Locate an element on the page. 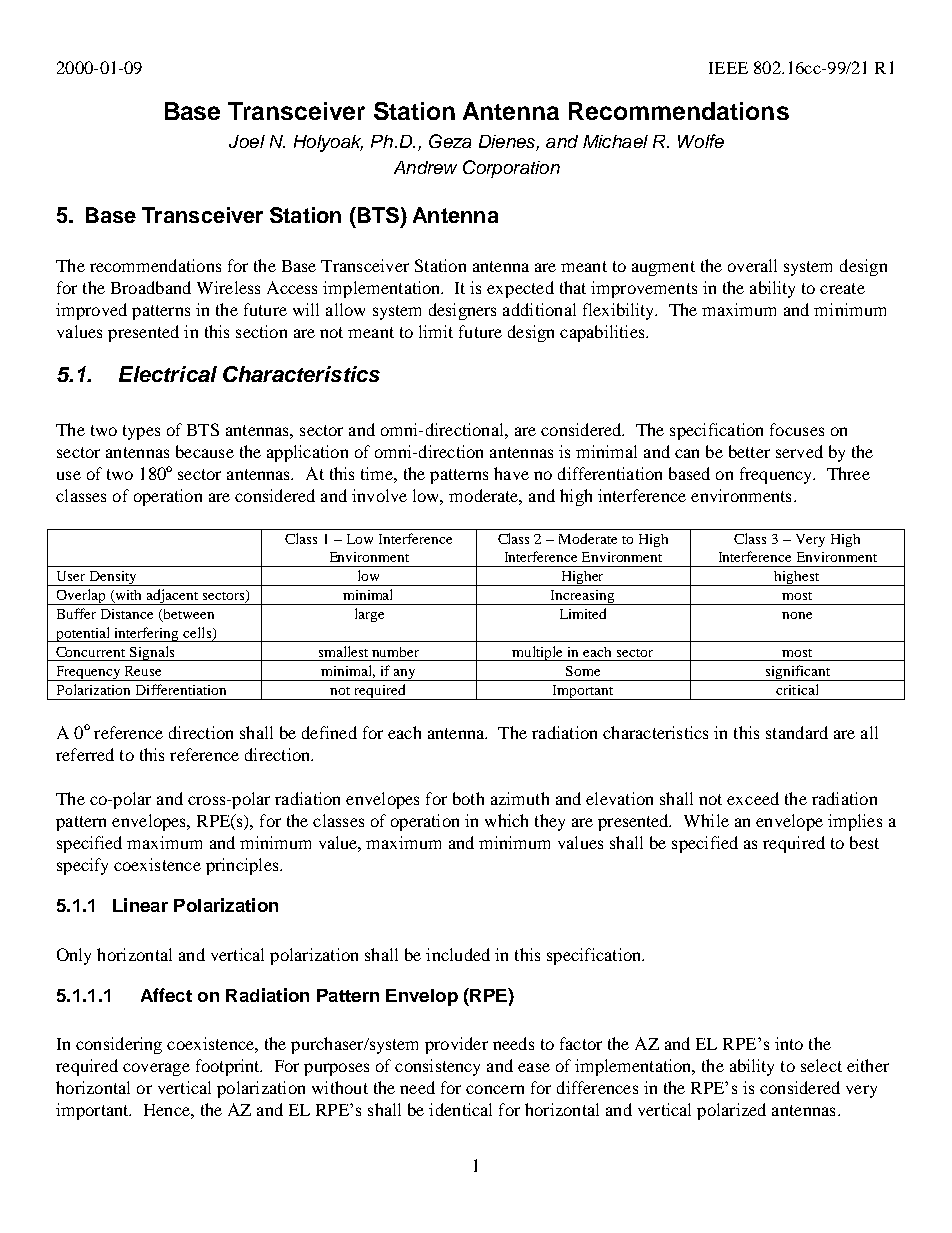 Image resolution: width=952 pixels, height=1233 pixels. exceed is located at coordinates (753, 798).
